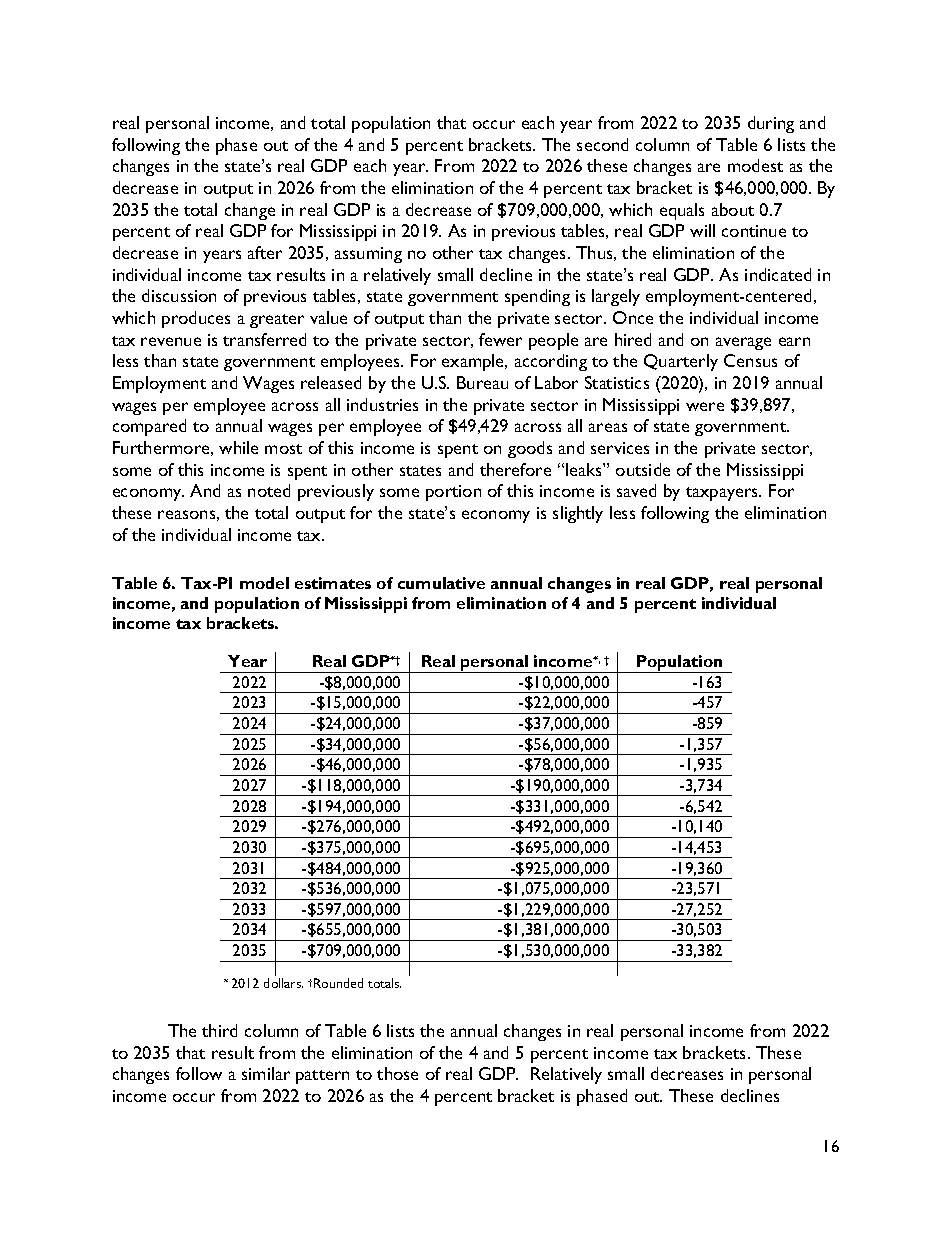 This screenshot has height=1233, width=952. I want to click on those, so click(397, 1073).
